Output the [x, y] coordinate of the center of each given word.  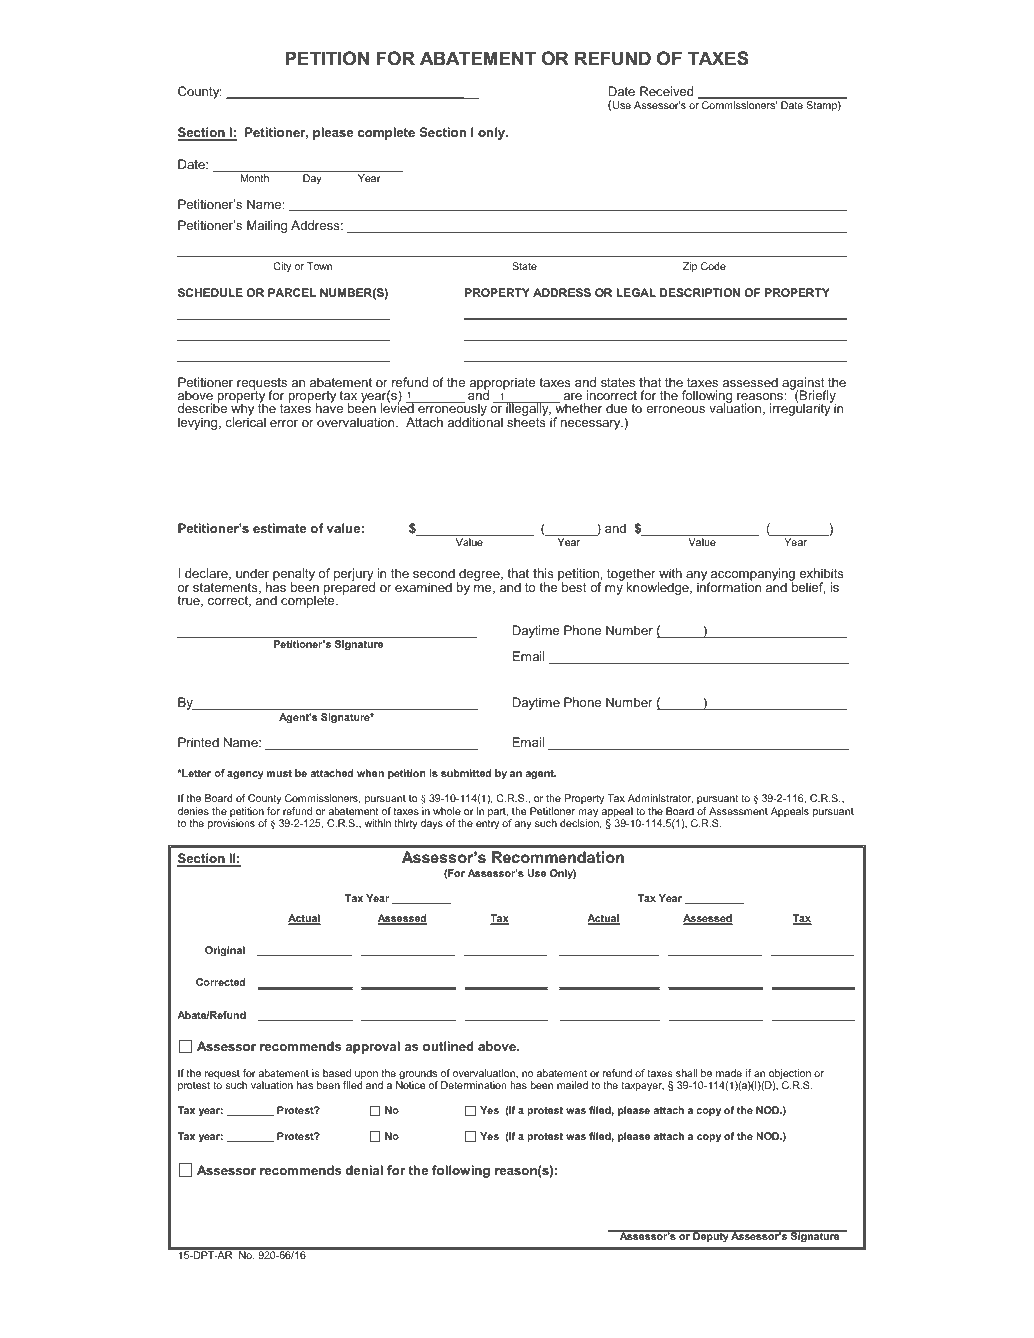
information [729, 586]
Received [666, 91]
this [543, 573]
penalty [294, 576]
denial [364, 1170]
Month [255, 178]
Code [713, 266]
